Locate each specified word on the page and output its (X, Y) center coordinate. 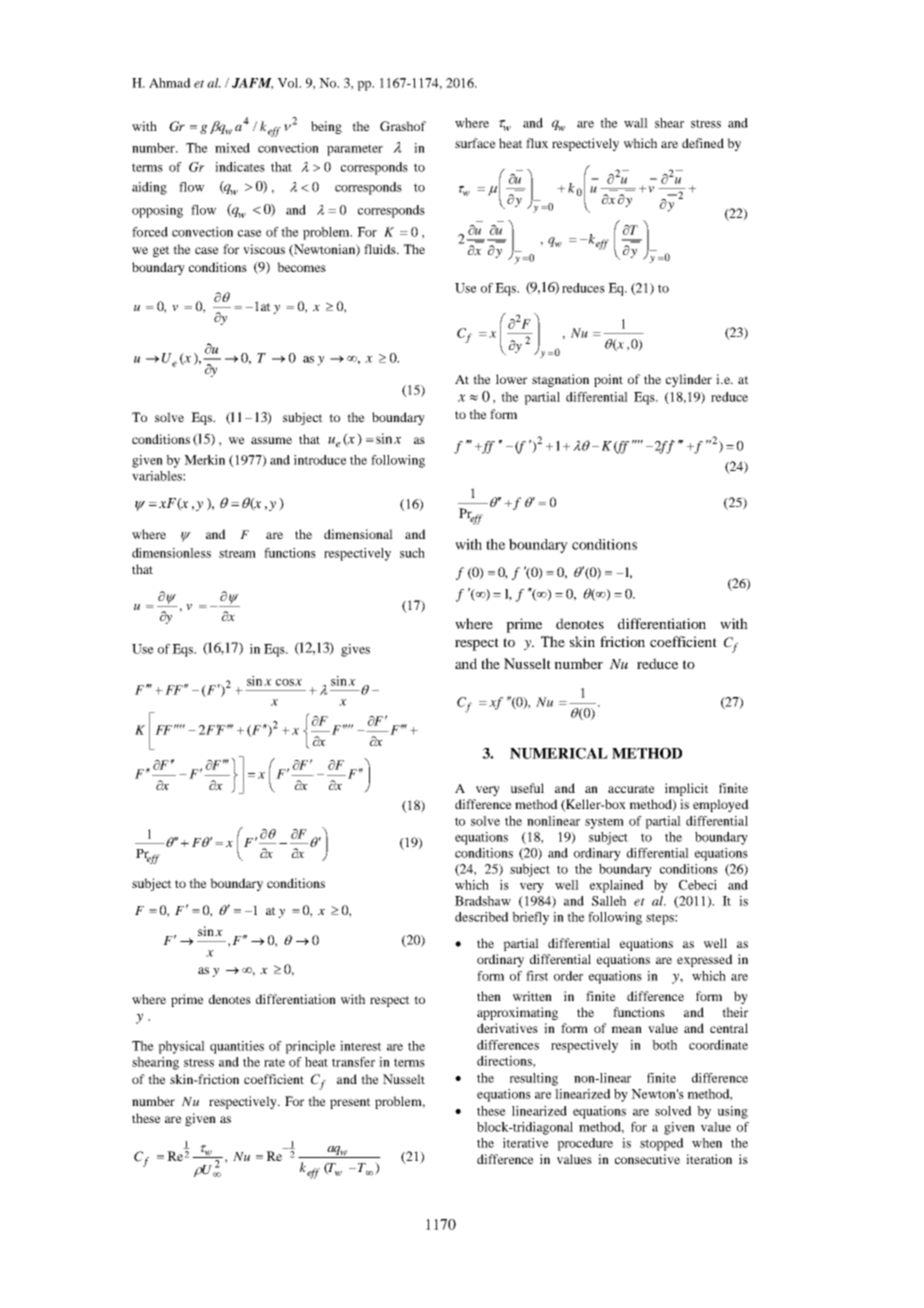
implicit (687, 789)
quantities (237, 1047)
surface (475, 143)
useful (527, 788)
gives (355, 650)
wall (636, 123)
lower (511, 379)
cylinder (689, 380)
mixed (232, 148)
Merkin (204, 460)
